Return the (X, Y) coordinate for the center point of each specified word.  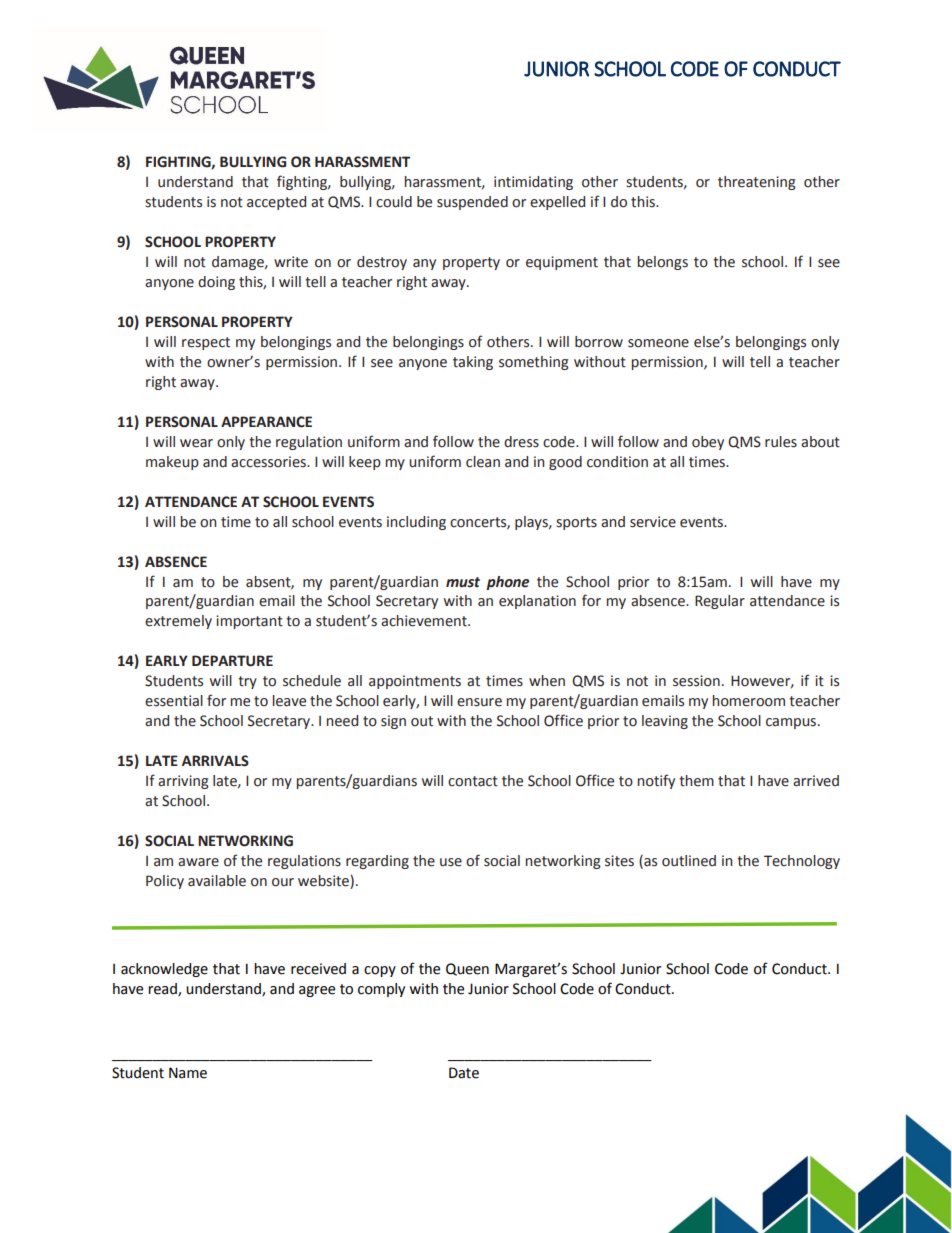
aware (198, 862)
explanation (537, 602)
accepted (276, 203)
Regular (720, 602)
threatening (757, 183)
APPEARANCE (266, 422)
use (451, 862)
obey (708, 443)
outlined (689, 861)
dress (521, 442)
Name (188, 1073)
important (249, 622)
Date (464, 1073)
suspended (472, 203)
